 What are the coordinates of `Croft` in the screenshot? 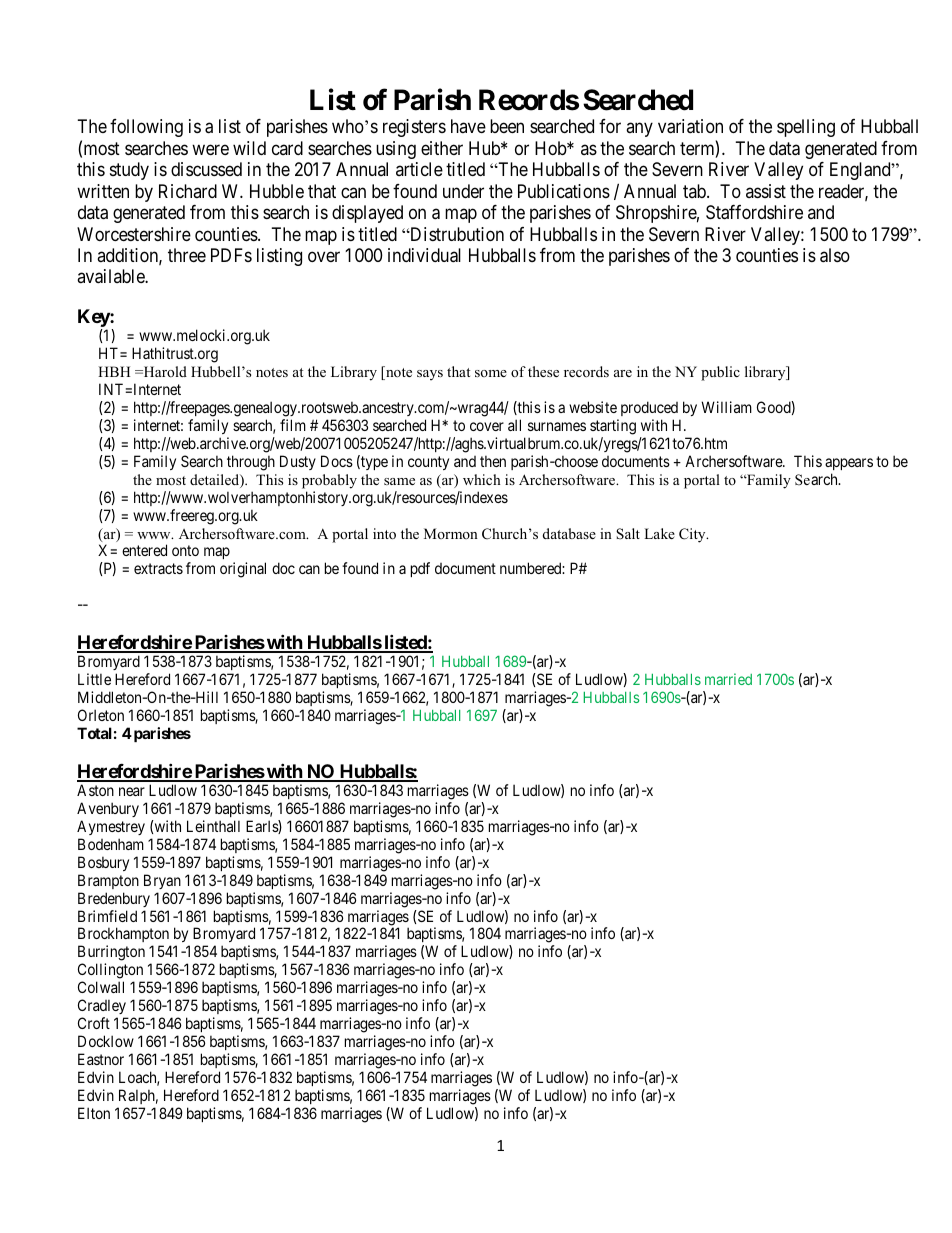 It's located at (94, 1023).
